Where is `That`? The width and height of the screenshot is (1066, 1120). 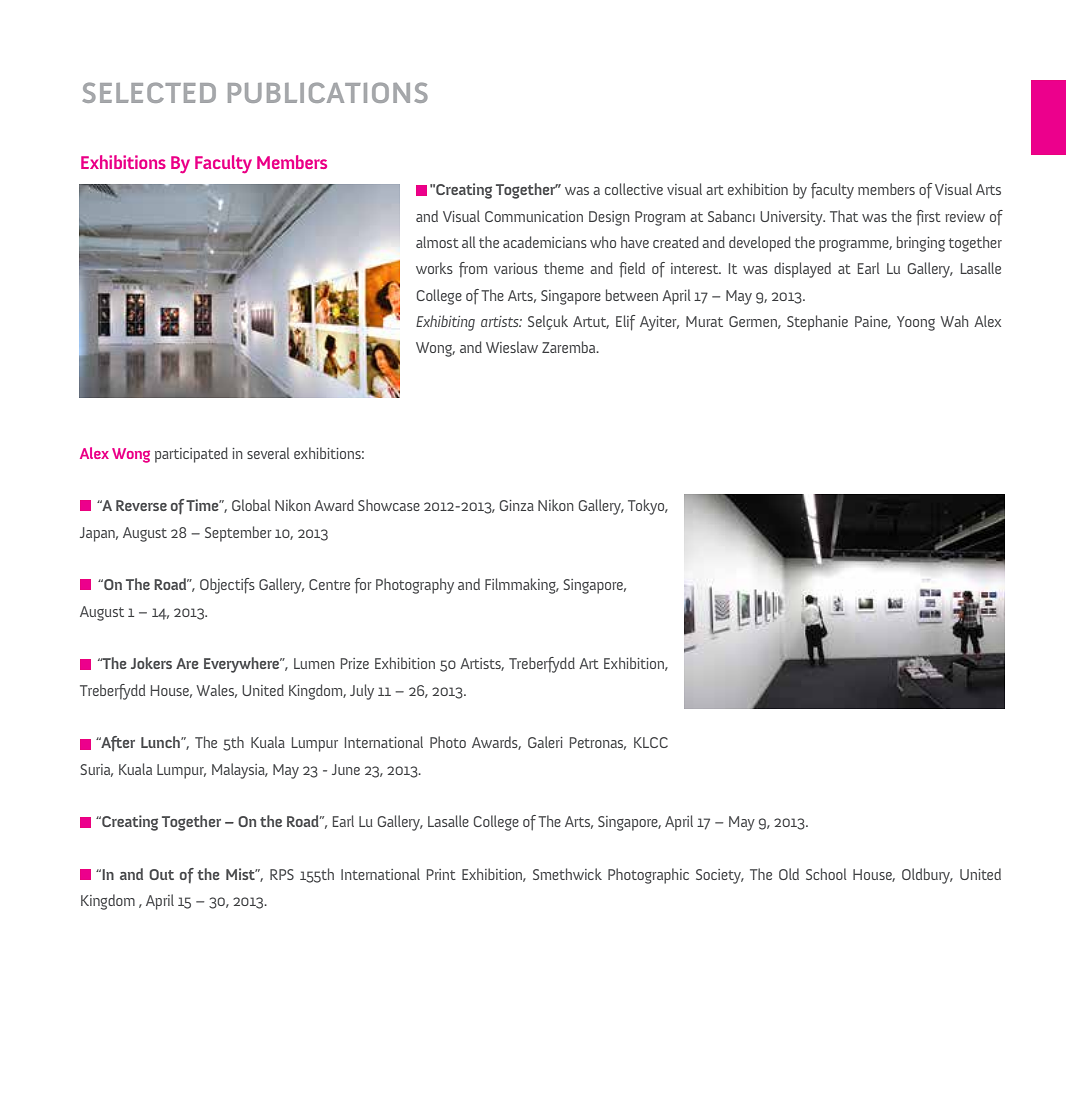
That is located at coordinates (844, 216).
